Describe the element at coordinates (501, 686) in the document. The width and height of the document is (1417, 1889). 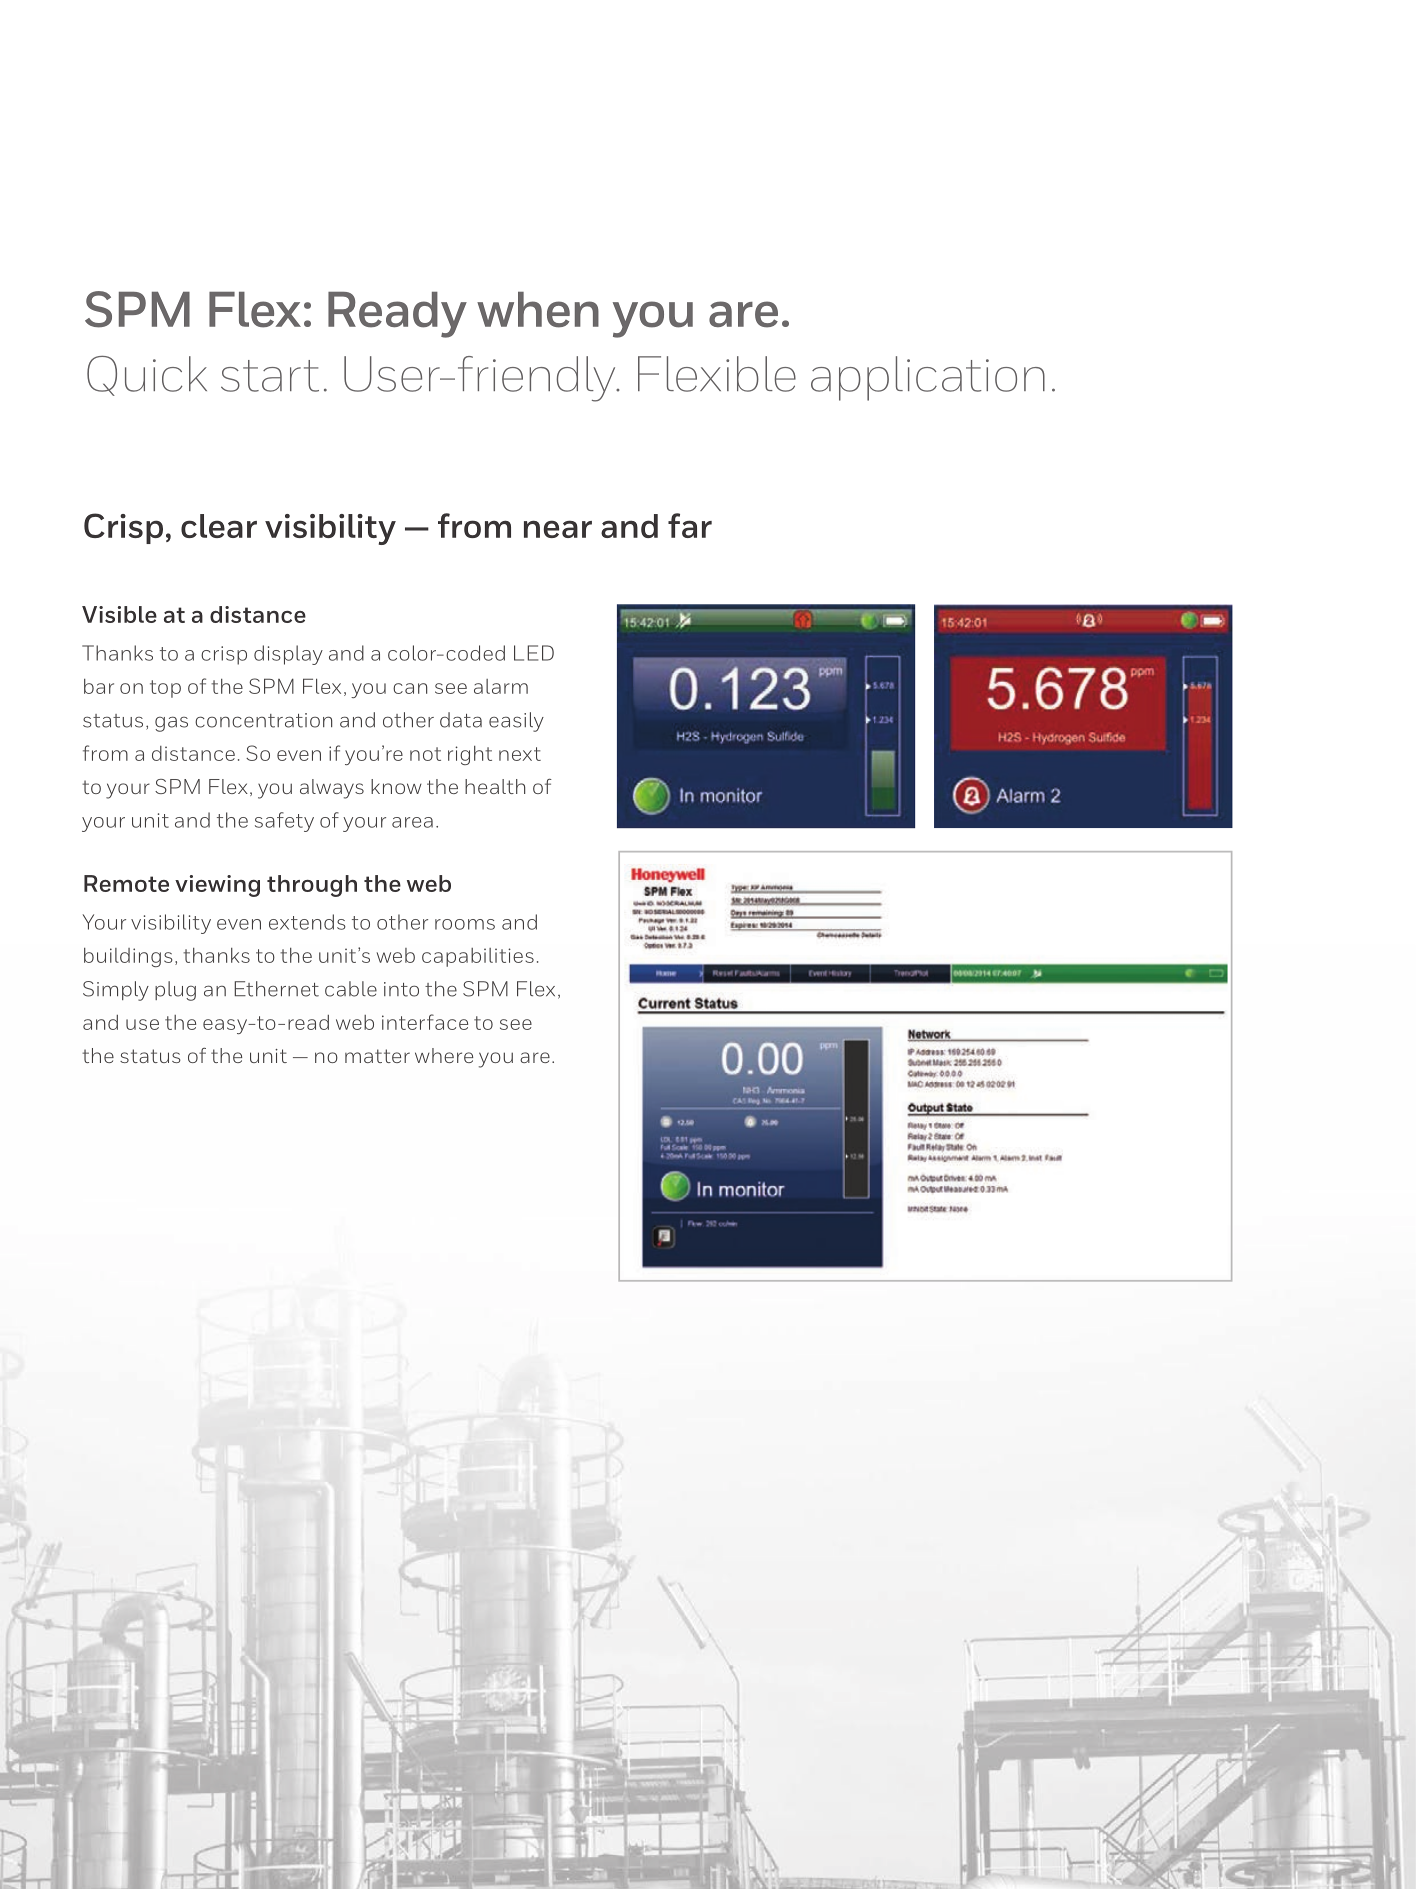
I see `alarm` at that location.
